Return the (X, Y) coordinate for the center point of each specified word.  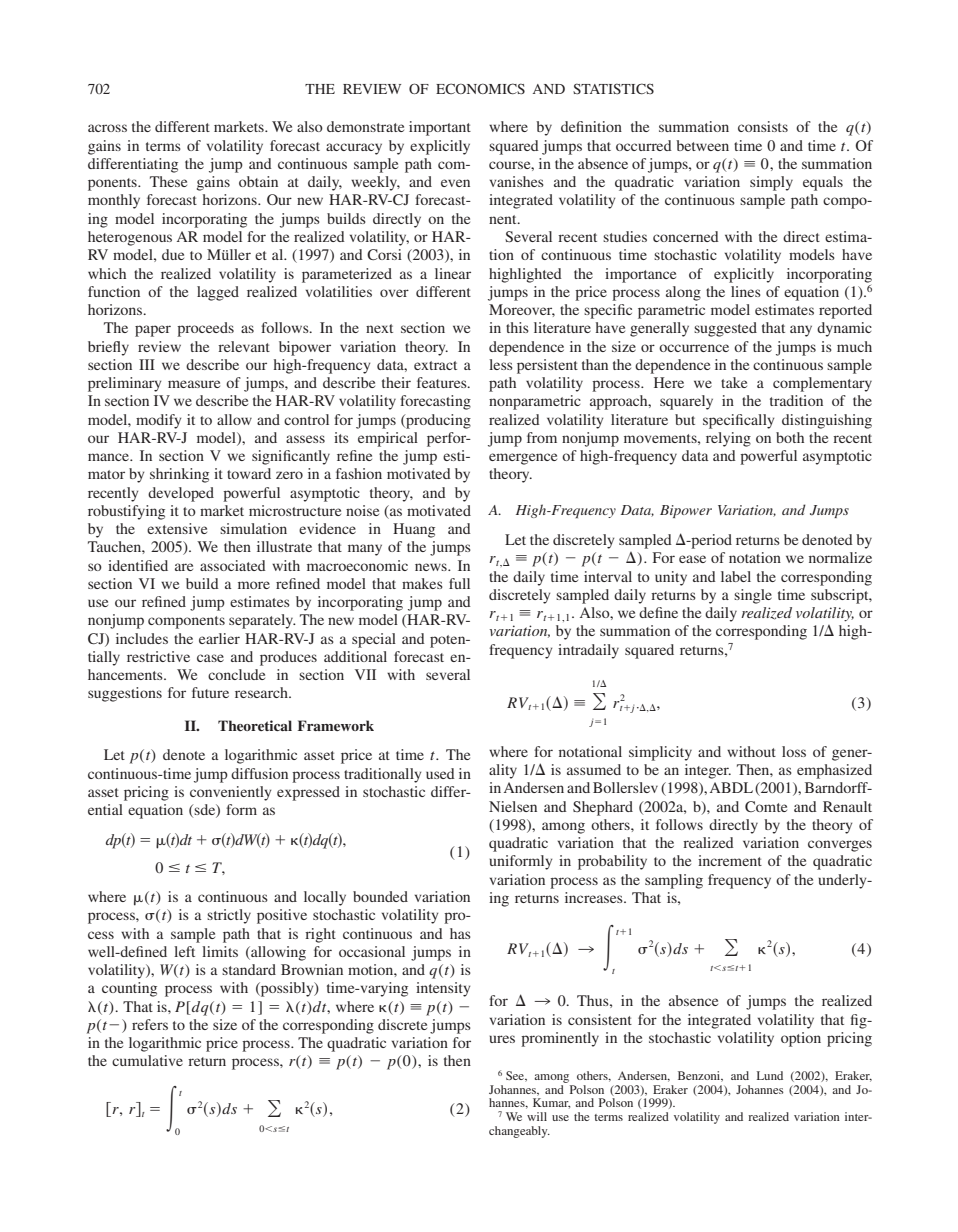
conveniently (230, 793)
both (790, 437)
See (516, 1076)
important (440, 128)
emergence (523, 459)
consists (763, 126)
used (440, 773)
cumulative (147, 1060)
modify (158, 421)
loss (794, 751)
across (107, 128)
